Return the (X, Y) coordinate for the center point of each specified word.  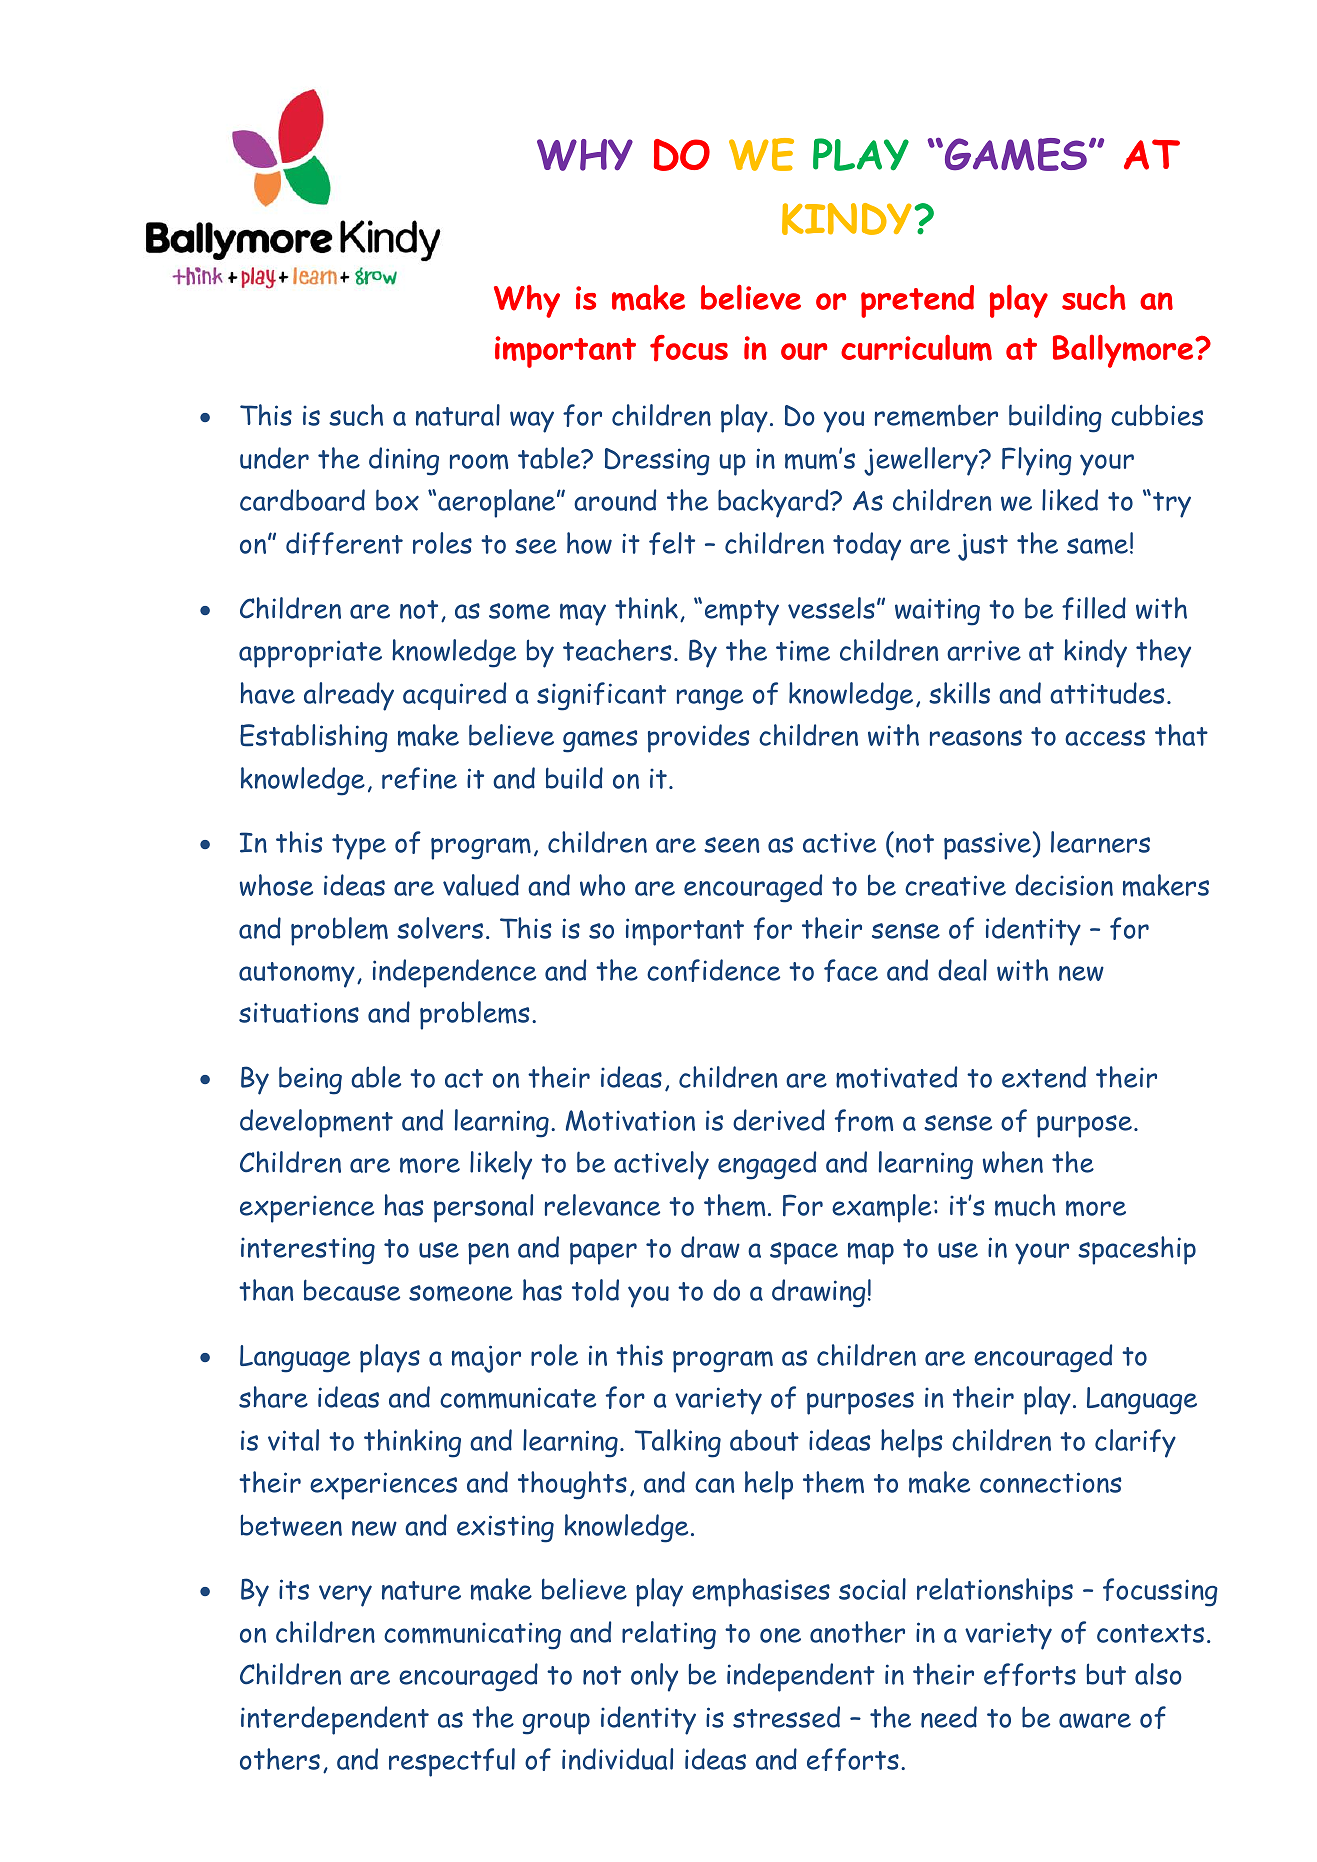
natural (458, 415)
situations (299, 1012)
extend (1044, 1077)
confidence (713, 970)
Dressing (657, 462)
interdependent (335, 1720)
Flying (1037, 461)
